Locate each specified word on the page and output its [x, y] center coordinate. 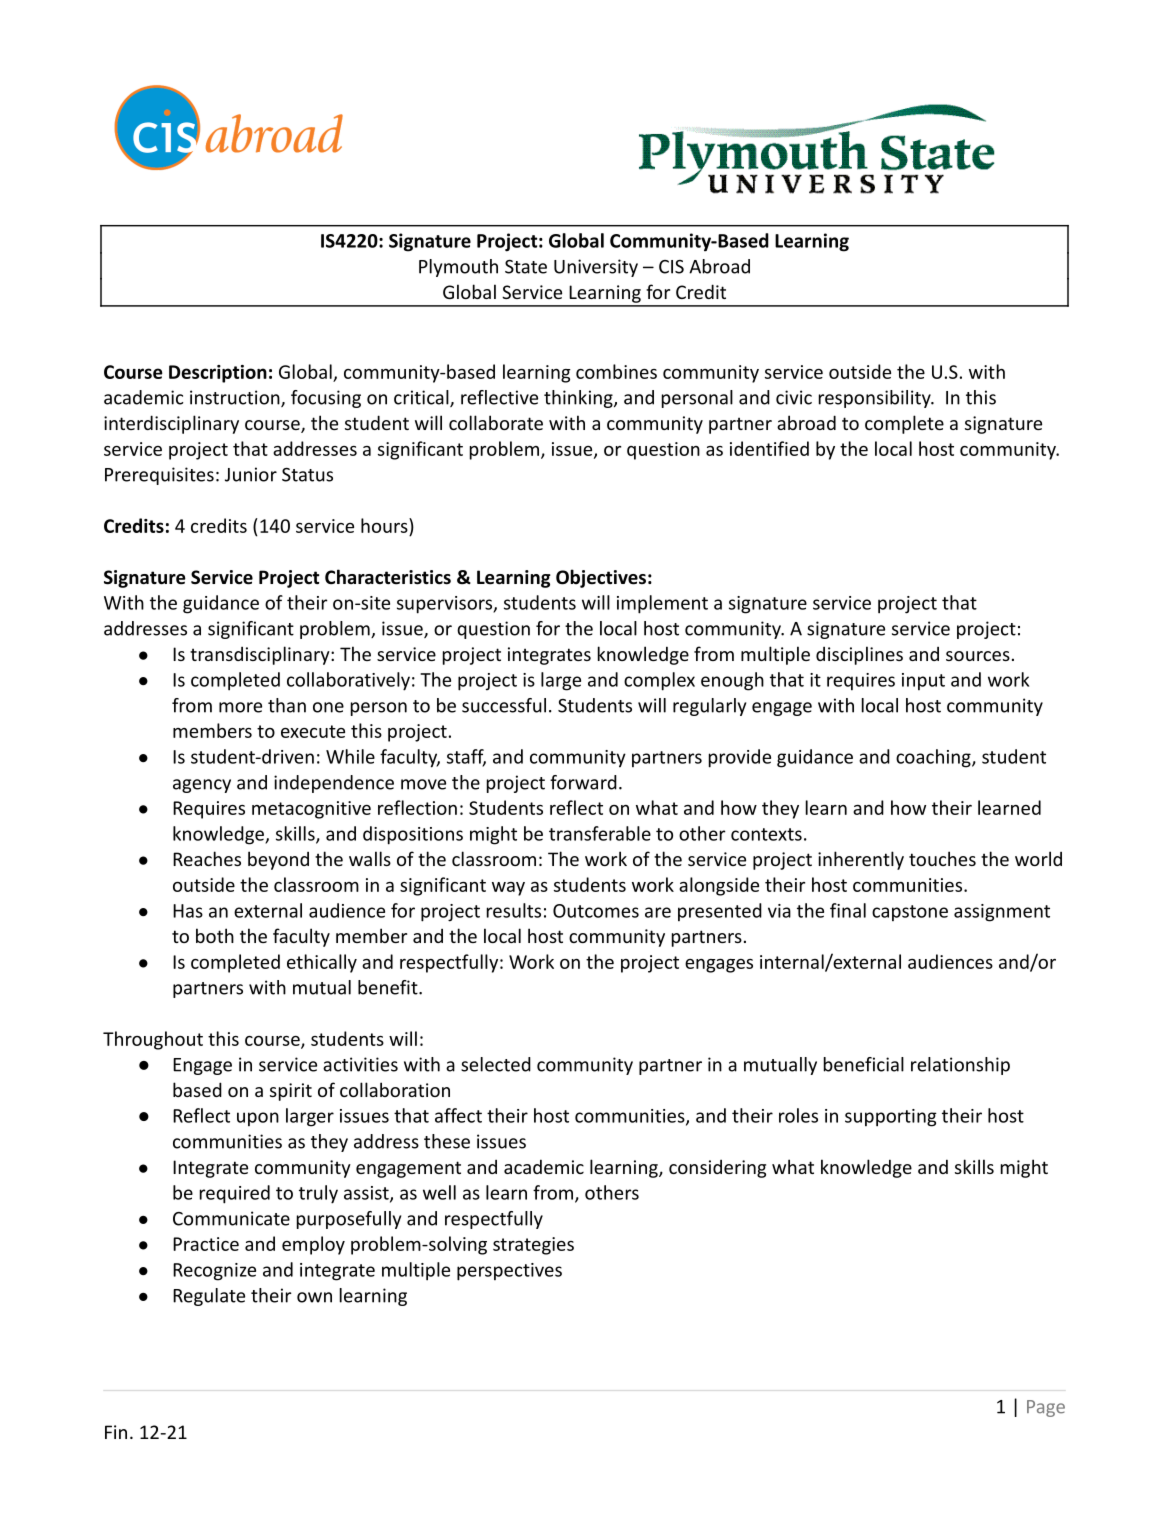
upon [258, 1119]
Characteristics [388, 577]
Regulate [209, 1297]
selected [496, 1064]
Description [218, 374]
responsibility [876, 399]
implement [662, 604]
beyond [278, 860]
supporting [891, 1118]
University [596, 268]
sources [978, 656]
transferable [600, 833]
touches [942, 858]
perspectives [509, 1272]
